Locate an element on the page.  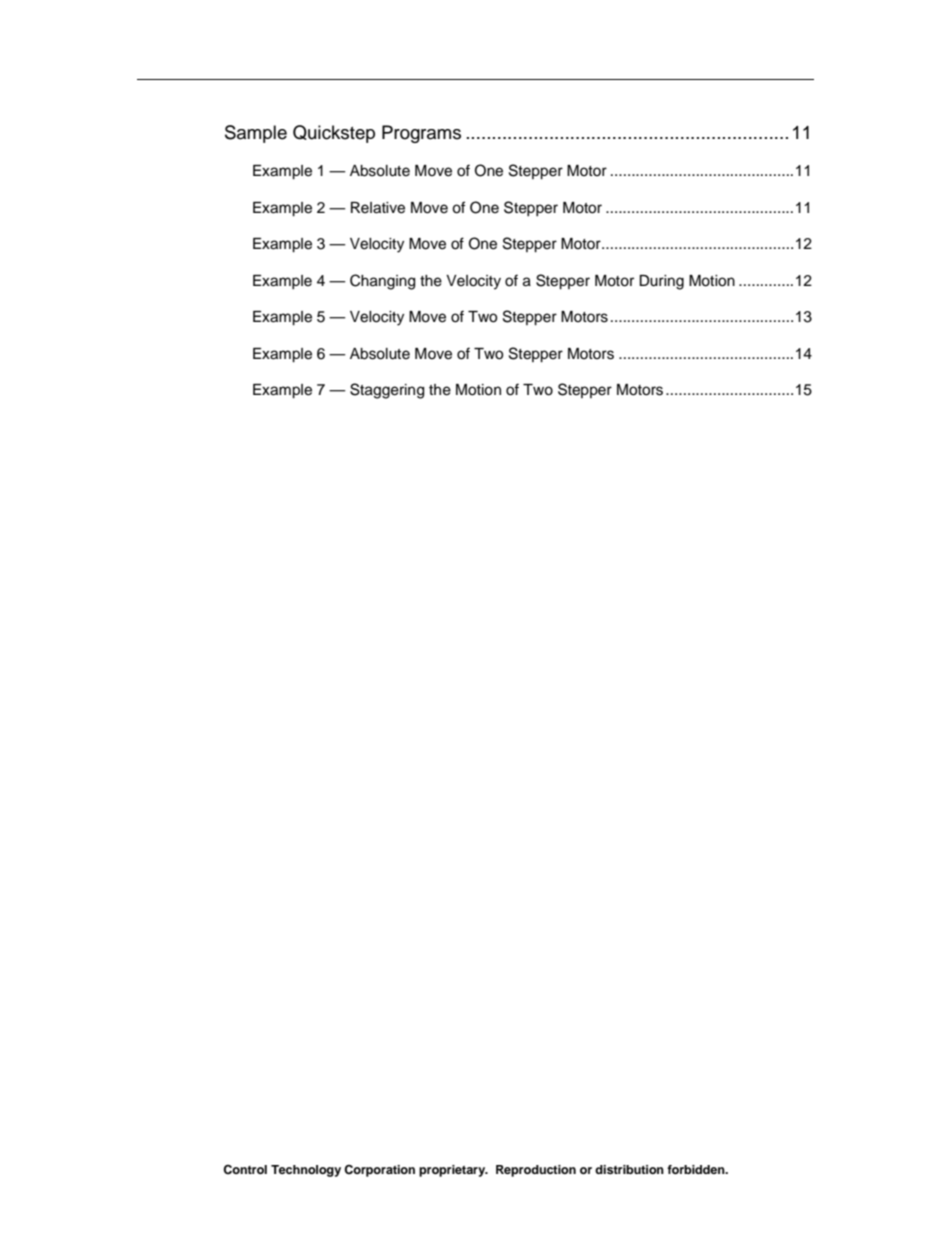
Technology is located at coordinates (306, 1171).
